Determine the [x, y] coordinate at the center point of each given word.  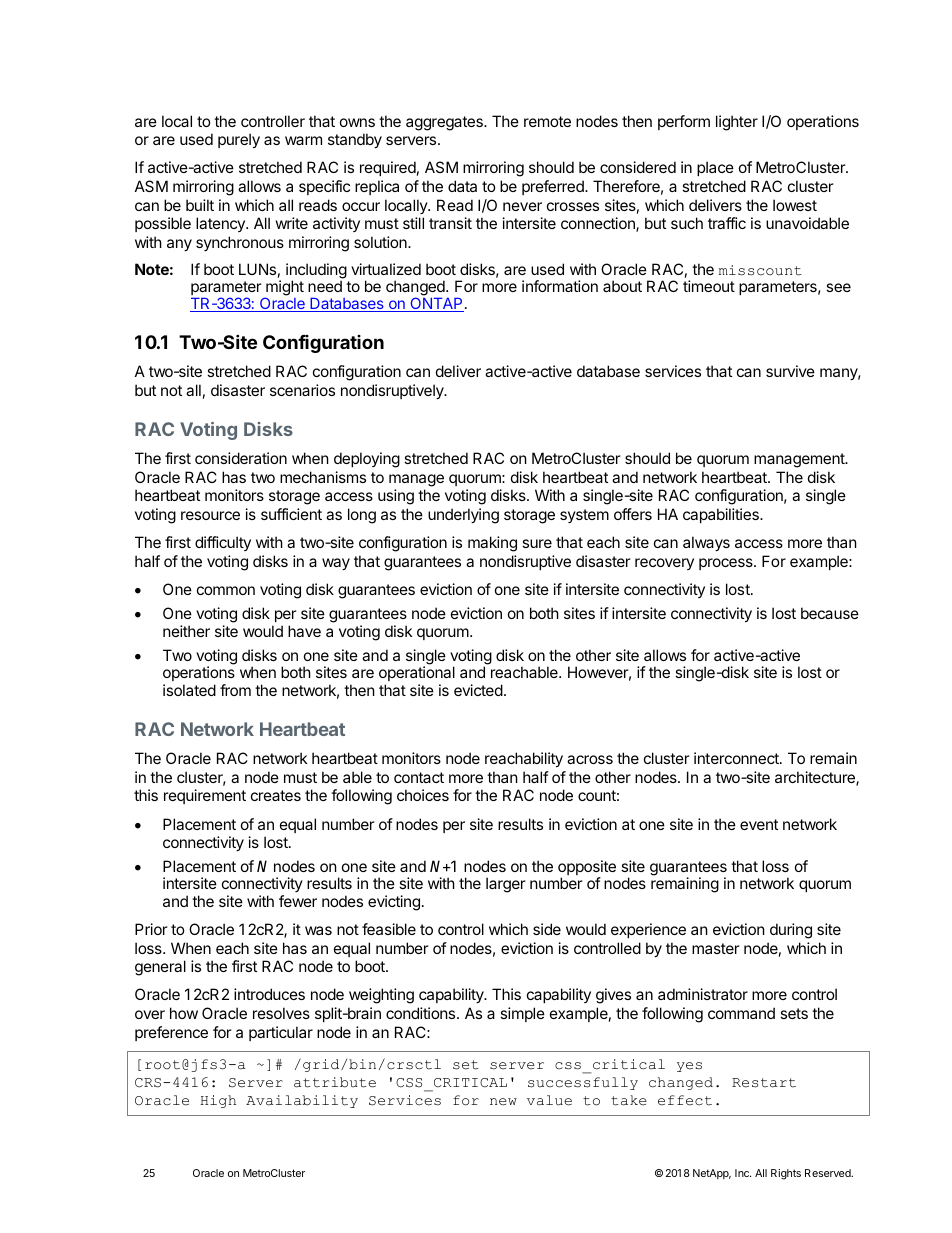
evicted [478, 690]
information [560, 286]
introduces [269, 994]
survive [790, 371]
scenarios [302, 390]
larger [506, 885]
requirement [205, 796]
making [492, 544]
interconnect [737, 758]
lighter [737, 123]
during [791, 931]
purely [239, 140]
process [727, 564]
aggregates [445, 123]
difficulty [223, 543]
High [218, 1101]
